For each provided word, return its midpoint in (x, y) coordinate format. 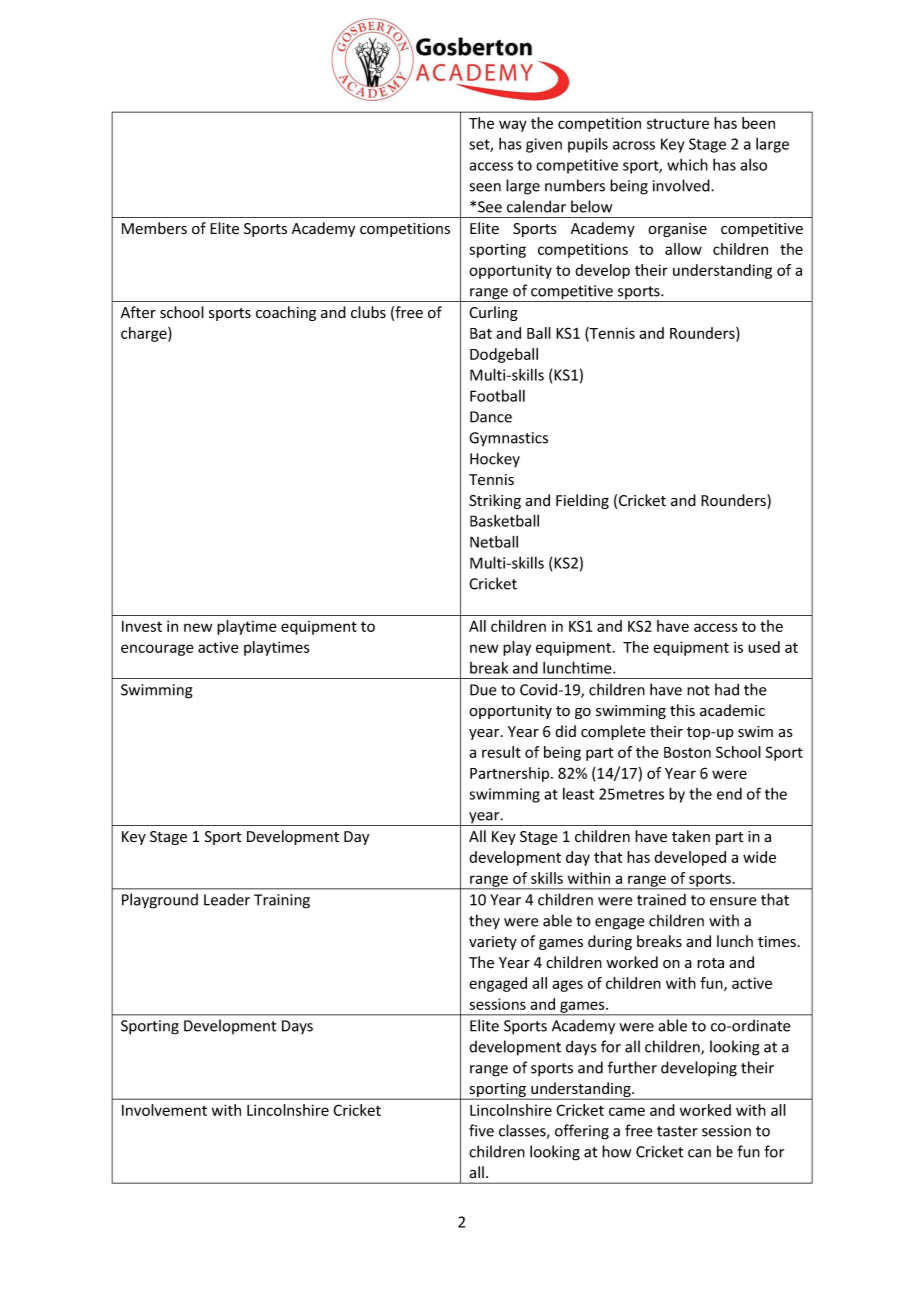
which (687, 164)
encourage (157, 650)
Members (154, 228)
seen (485, 187)
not (698, 690)
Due (483, 690)
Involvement (164, 1110)
